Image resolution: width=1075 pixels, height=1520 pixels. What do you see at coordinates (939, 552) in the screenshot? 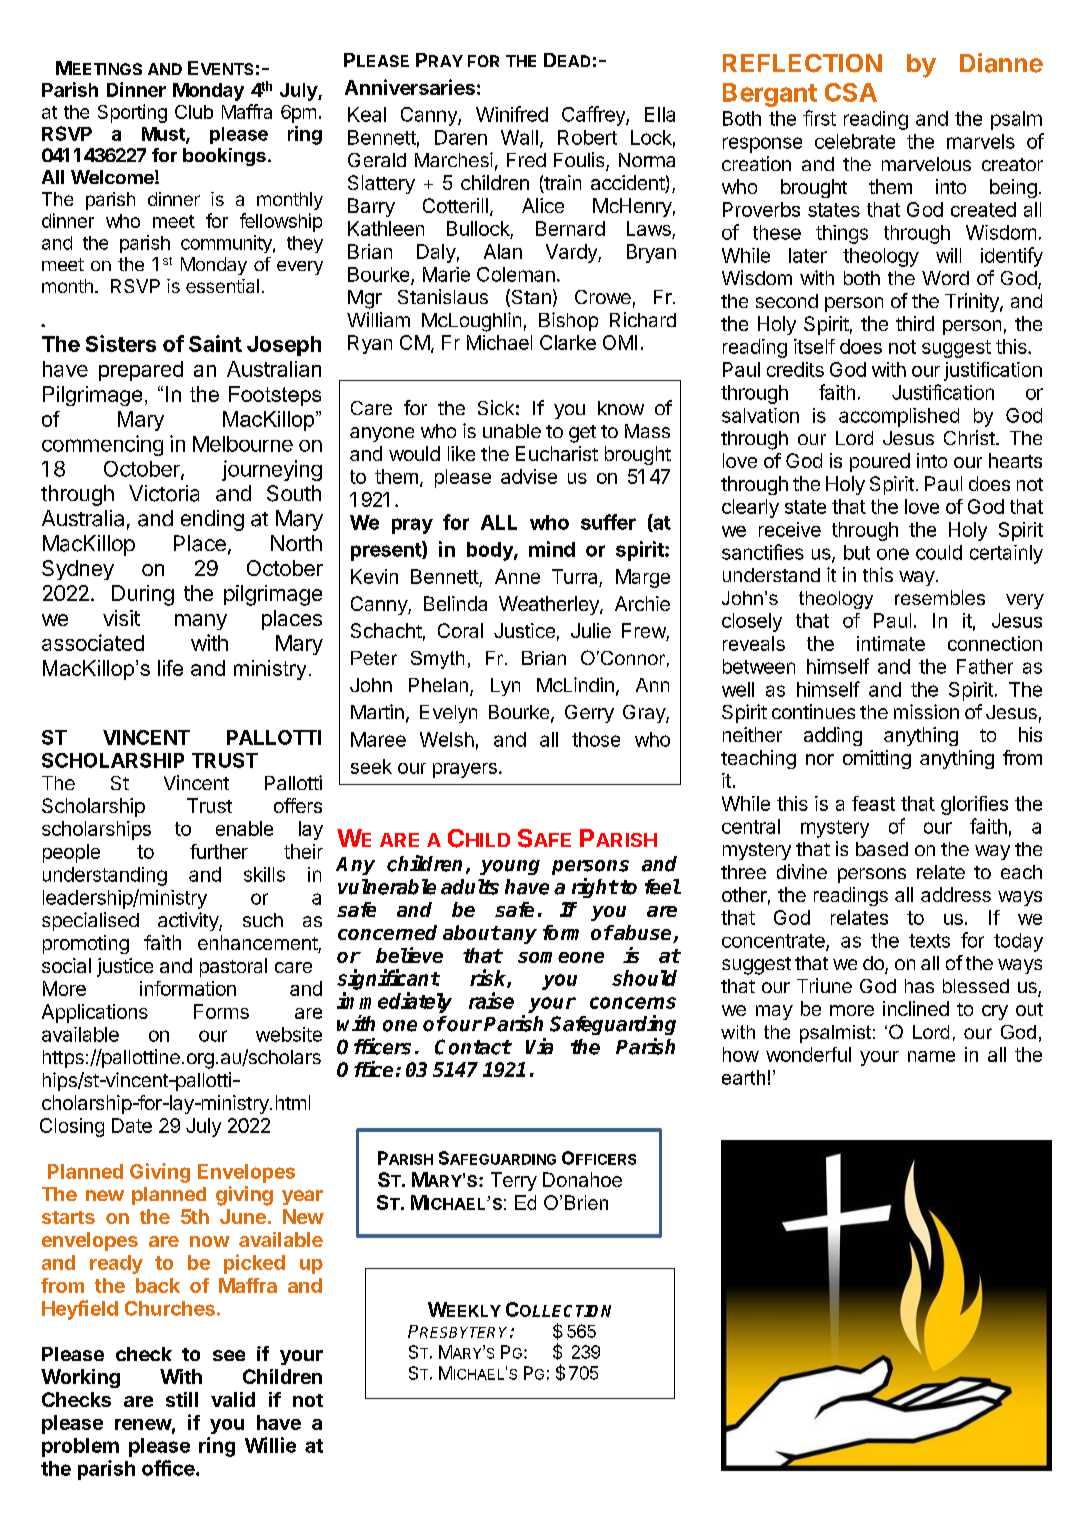
I see `could` at bounding box center [939, 552].
